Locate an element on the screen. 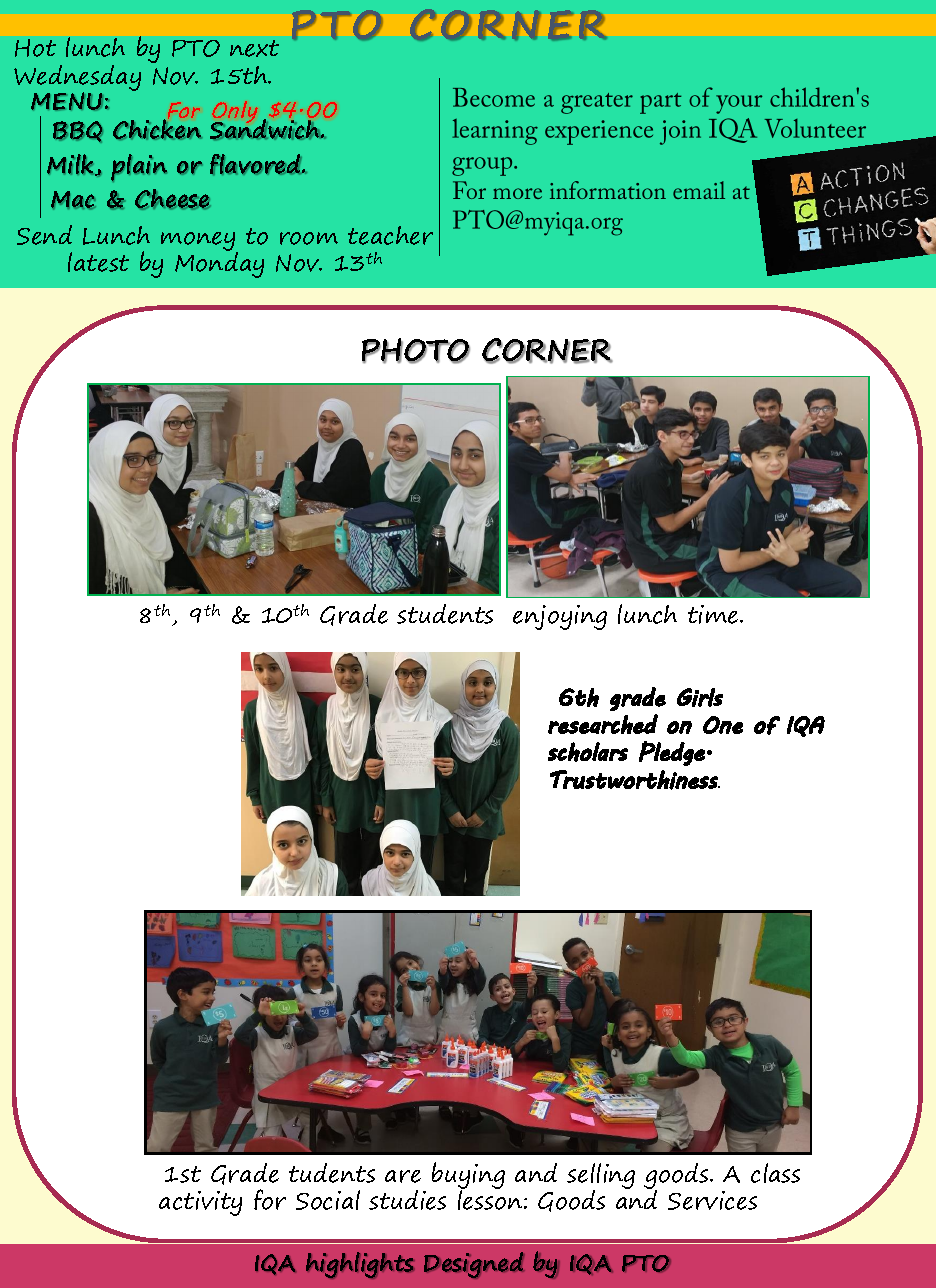 Image resolution: width=936 pixels, height=1288 pixels. latest is located at coordinates (98, 262).
